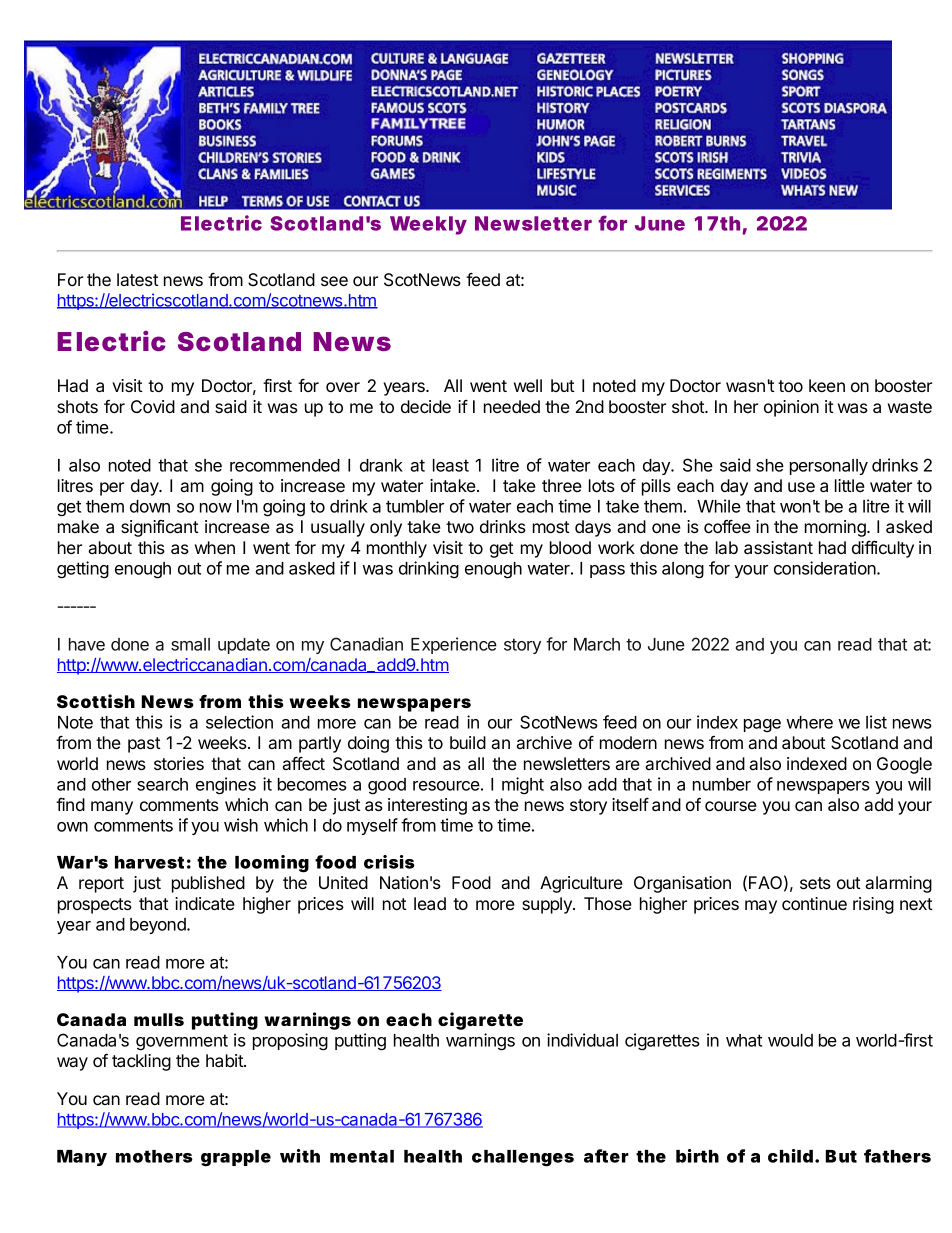 The width and height of the screenshot is (952, 1233). I want to click on latest, so click(138, 279).
